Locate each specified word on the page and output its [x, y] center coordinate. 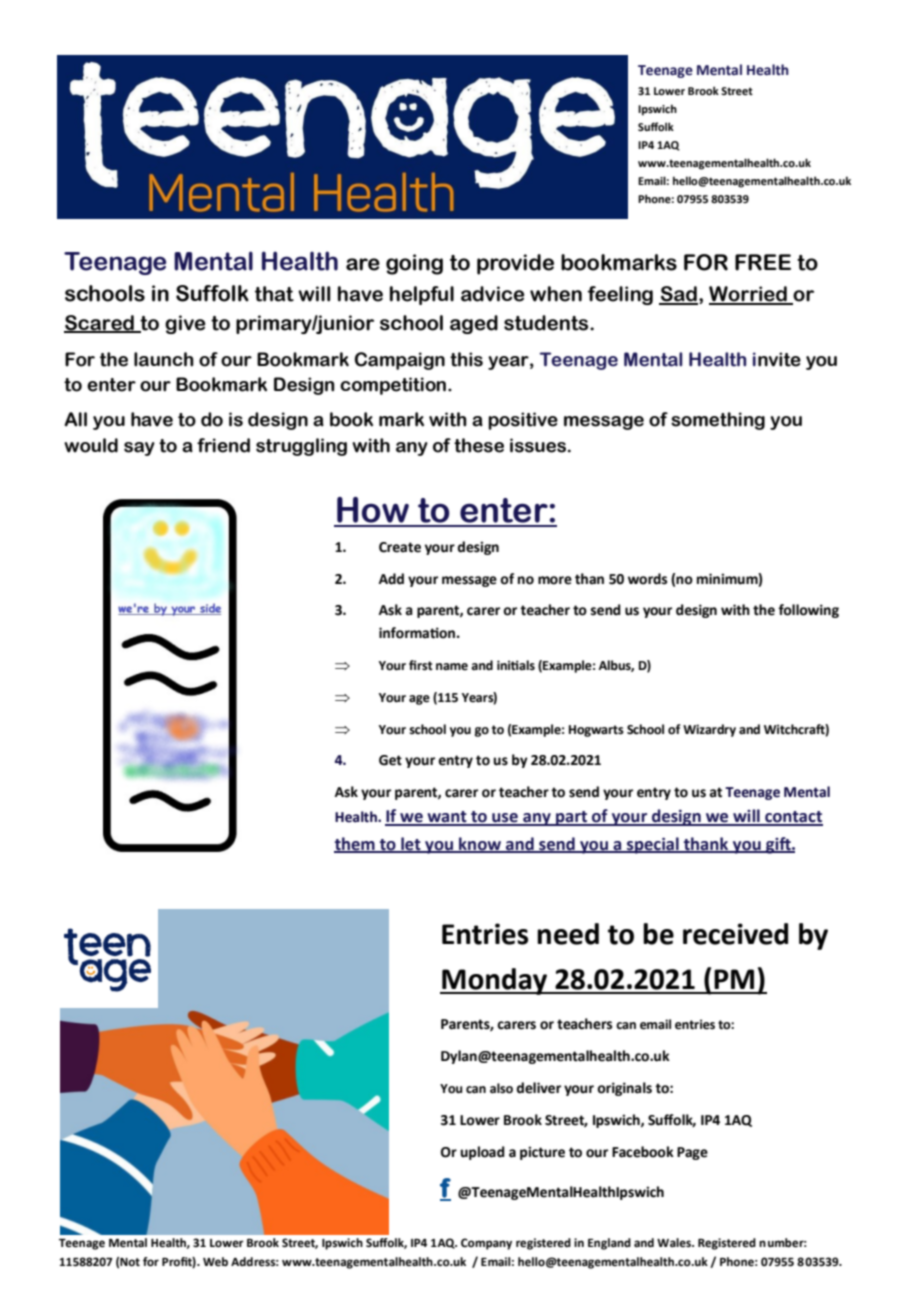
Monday [495, 981]
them [355, 844]
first [421, 665]
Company [486, 1244]
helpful [422, 295]
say [139, 449]
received [735, 934]
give [185, 324]
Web [215, 1262]
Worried [749, 295]
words [647, 579]
